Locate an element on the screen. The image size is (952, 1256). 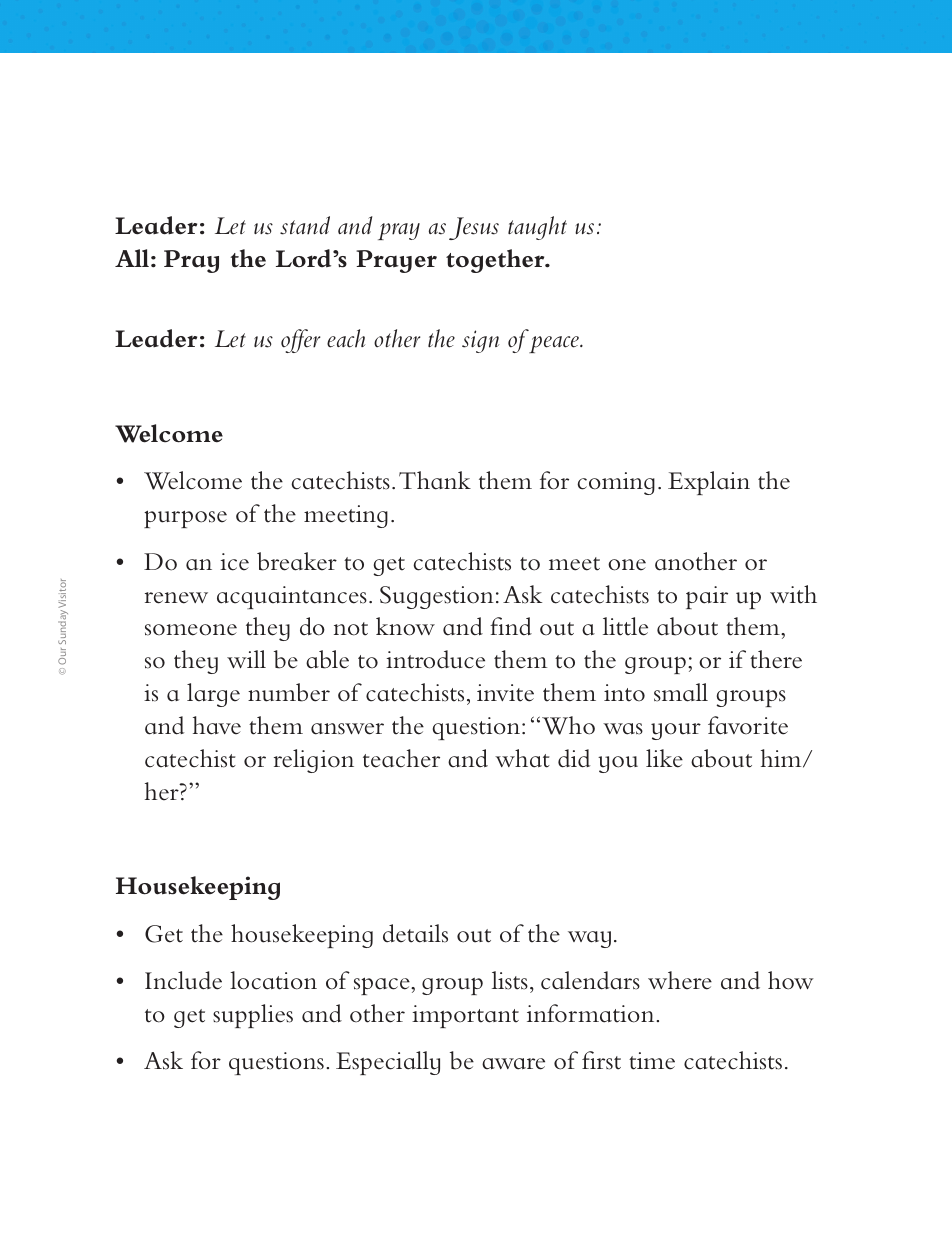
Explain is located at coordinates (709, 483).
